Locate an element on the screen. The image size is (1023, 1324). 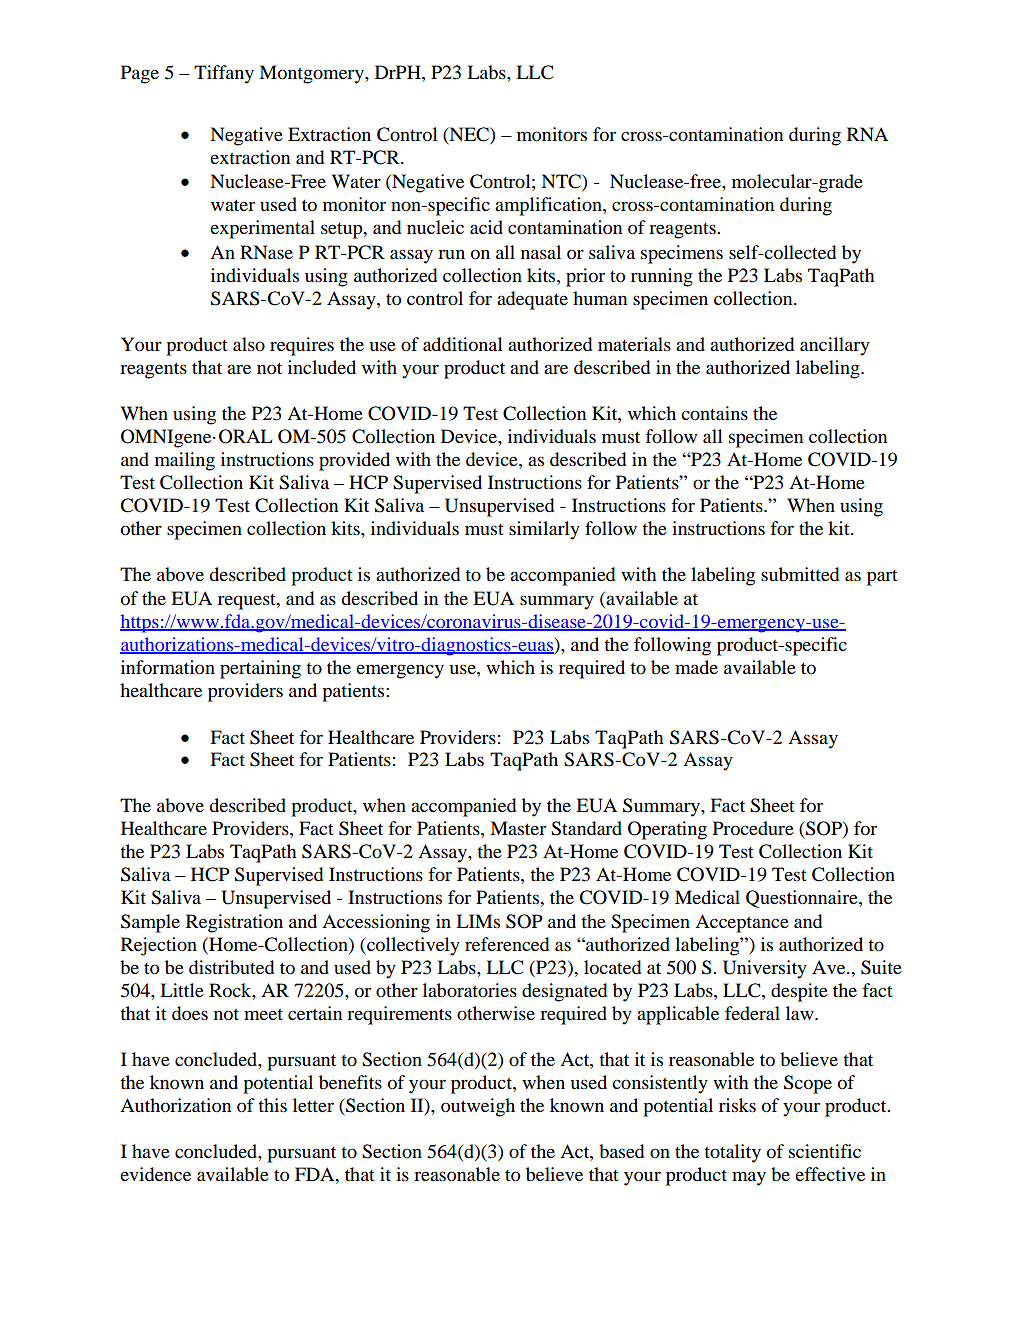
request is located at coordinates (248, 602).
